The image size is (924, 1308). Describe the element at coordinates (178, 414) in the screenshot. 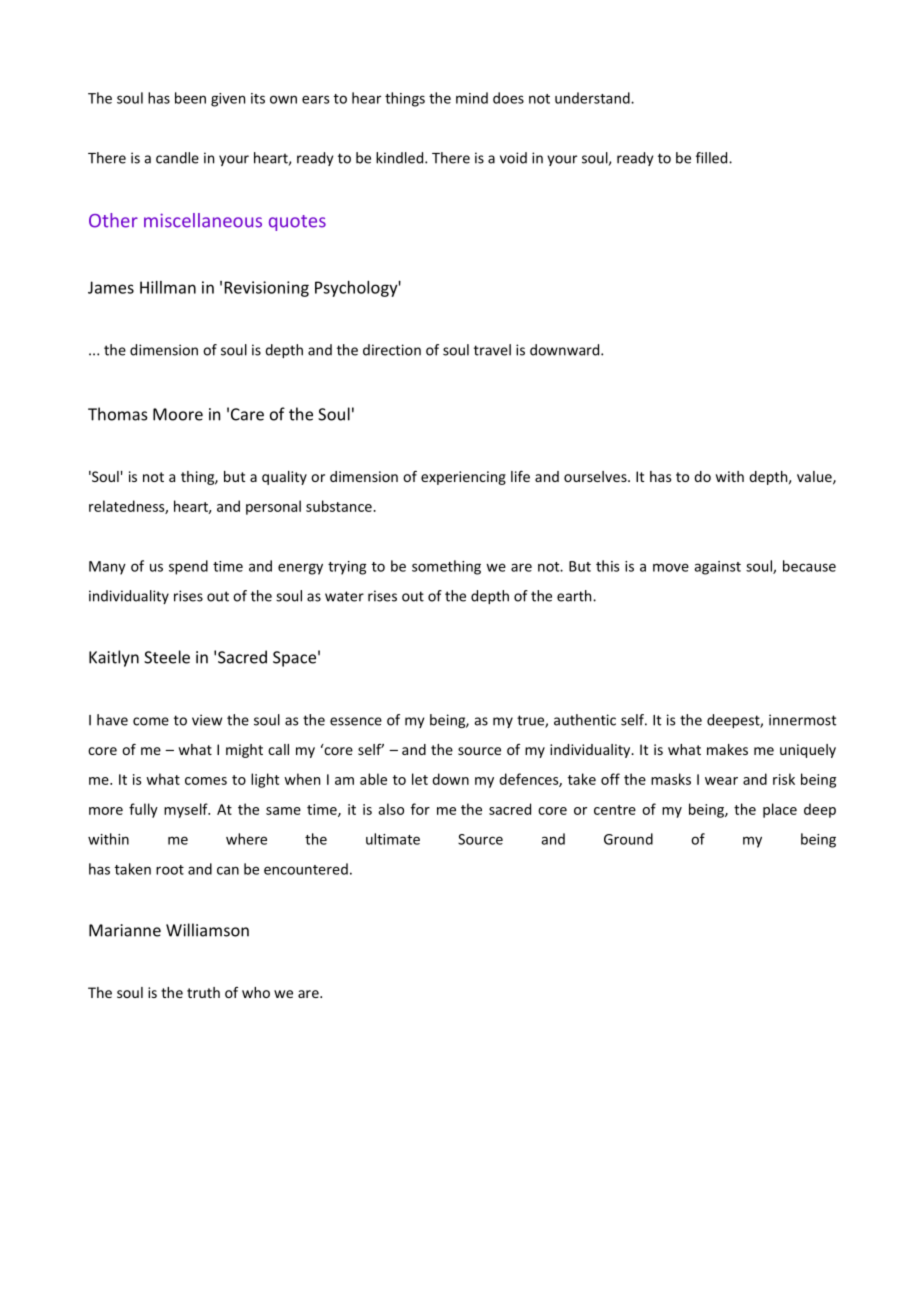

I see `Moore` at that location.
